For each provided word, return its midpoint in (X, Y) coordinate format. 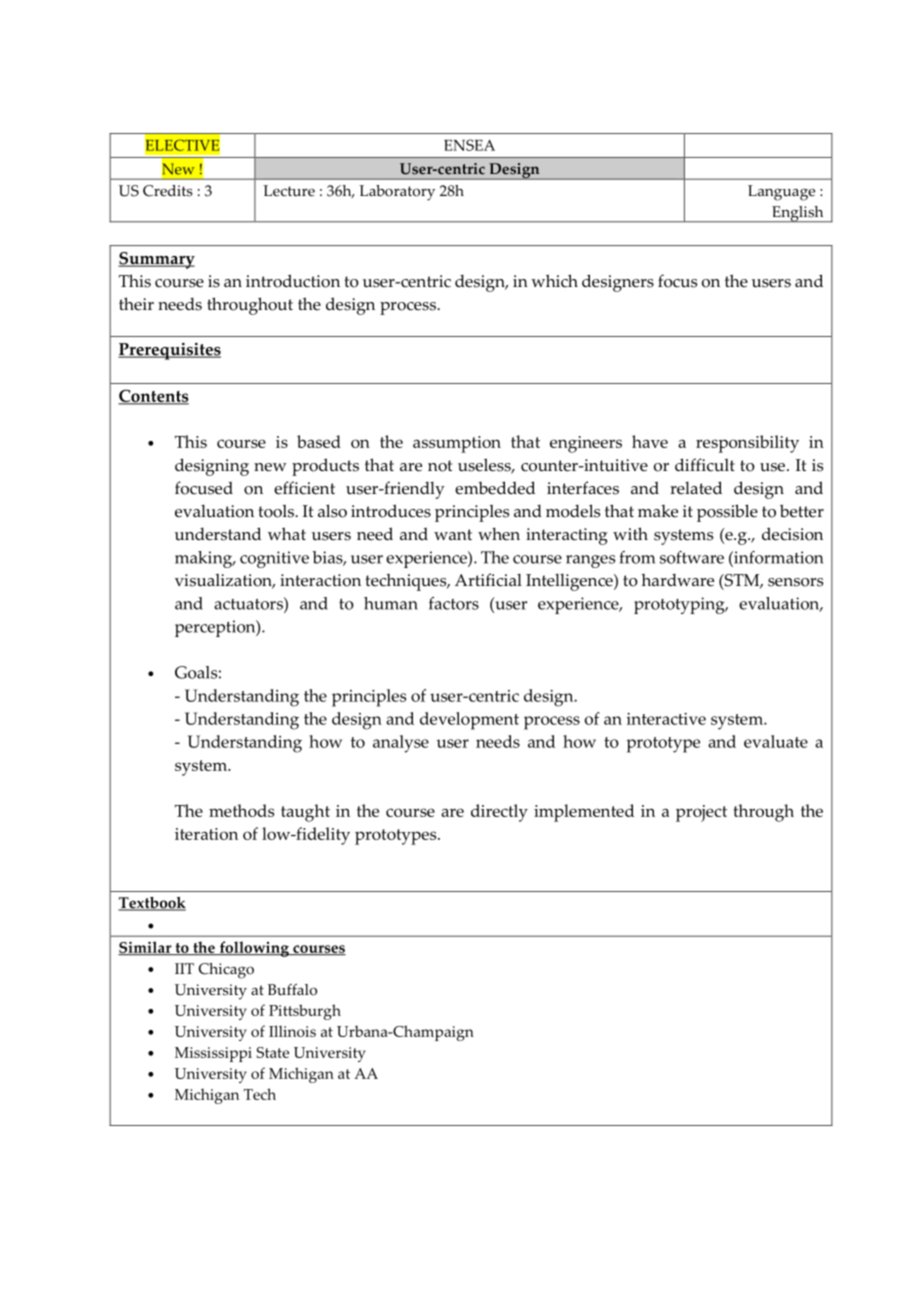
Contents (153, 397)
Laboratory (397, 193)
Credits (168, 191)
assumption (457, 444)
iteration (206, 834)
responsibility (747, 444)
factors (454, 603)
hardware (677, 580)
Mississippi (213, 1054)
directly (499, 813)
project (701, 813)
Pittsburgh (305, 1012)
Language (781, 193)
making (204, 559)
